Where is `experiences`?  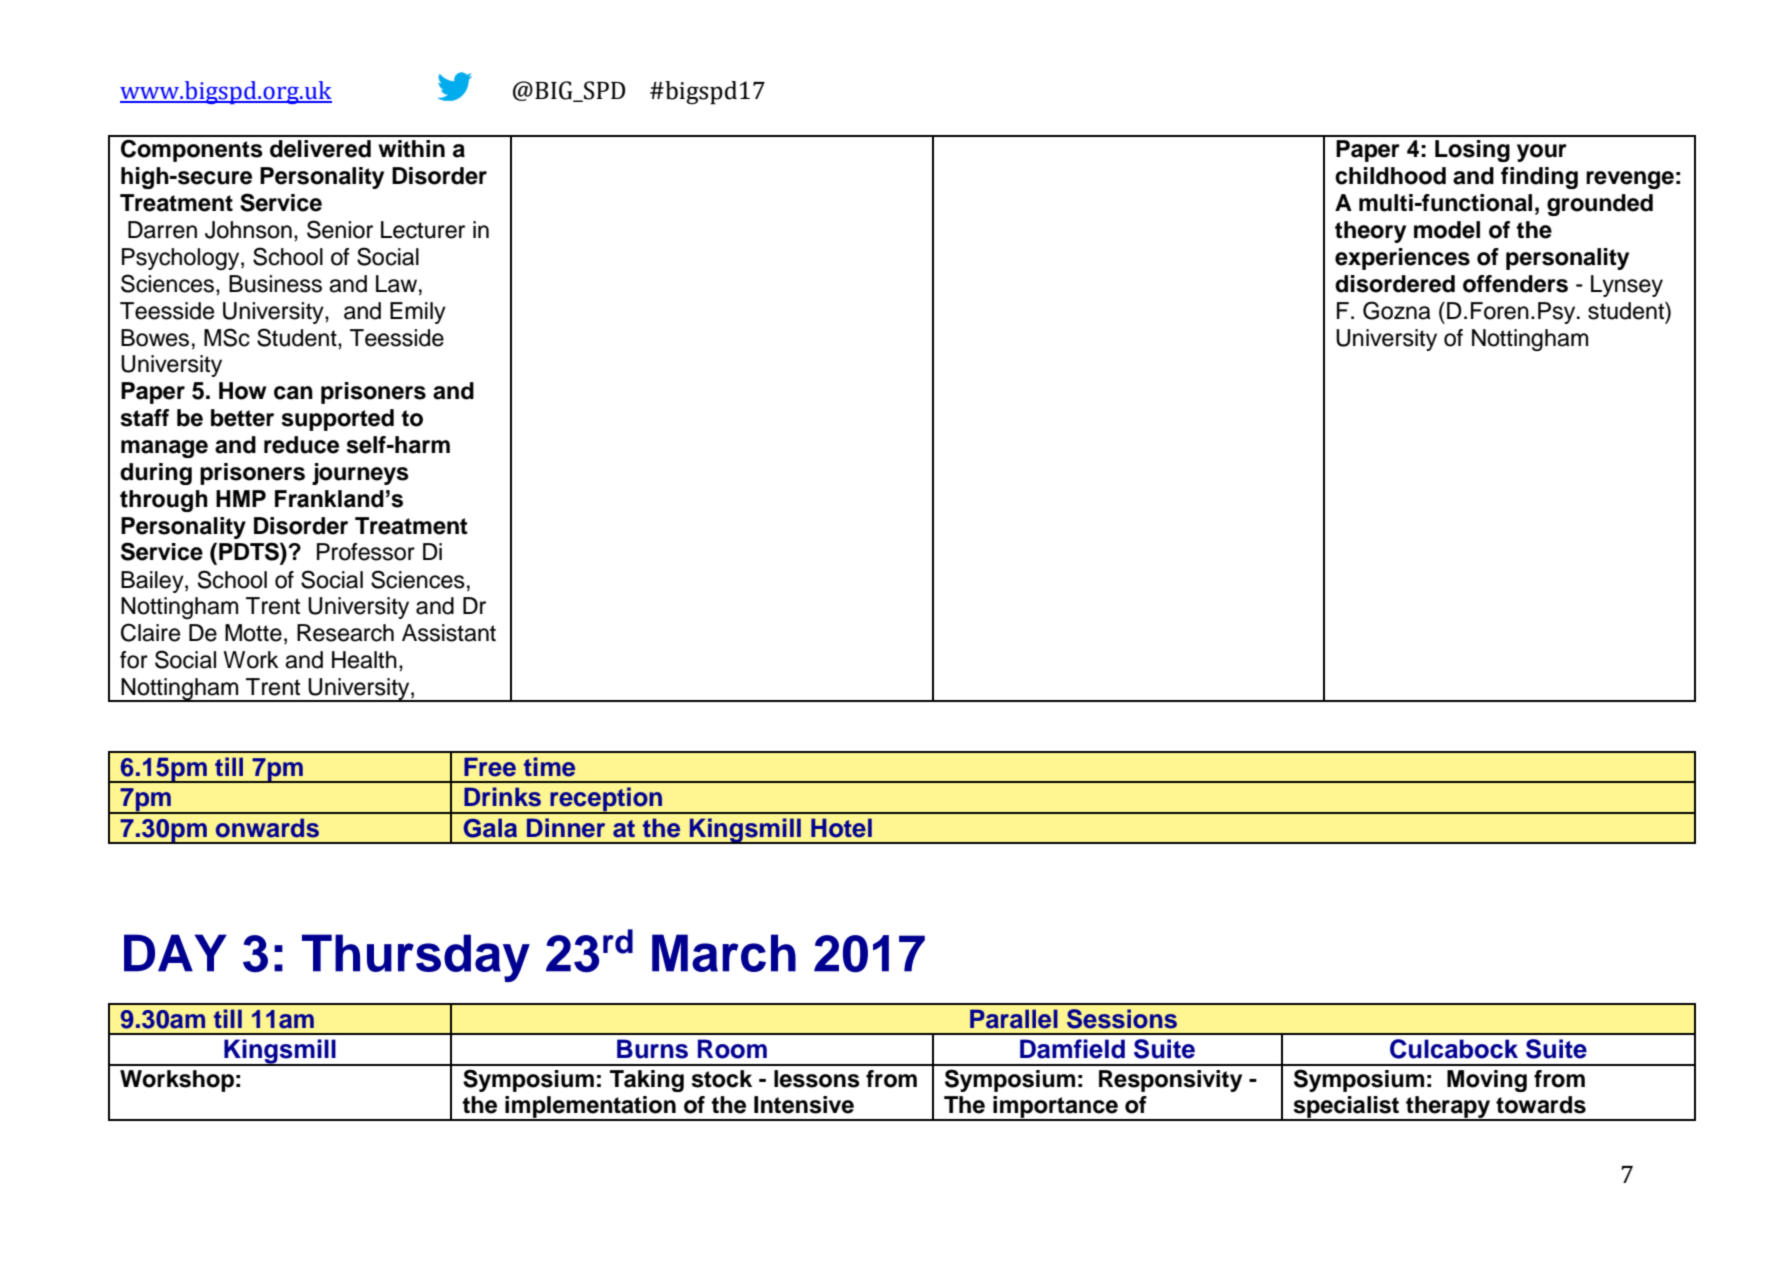 experiences is located at coordinates (1402, 259).
